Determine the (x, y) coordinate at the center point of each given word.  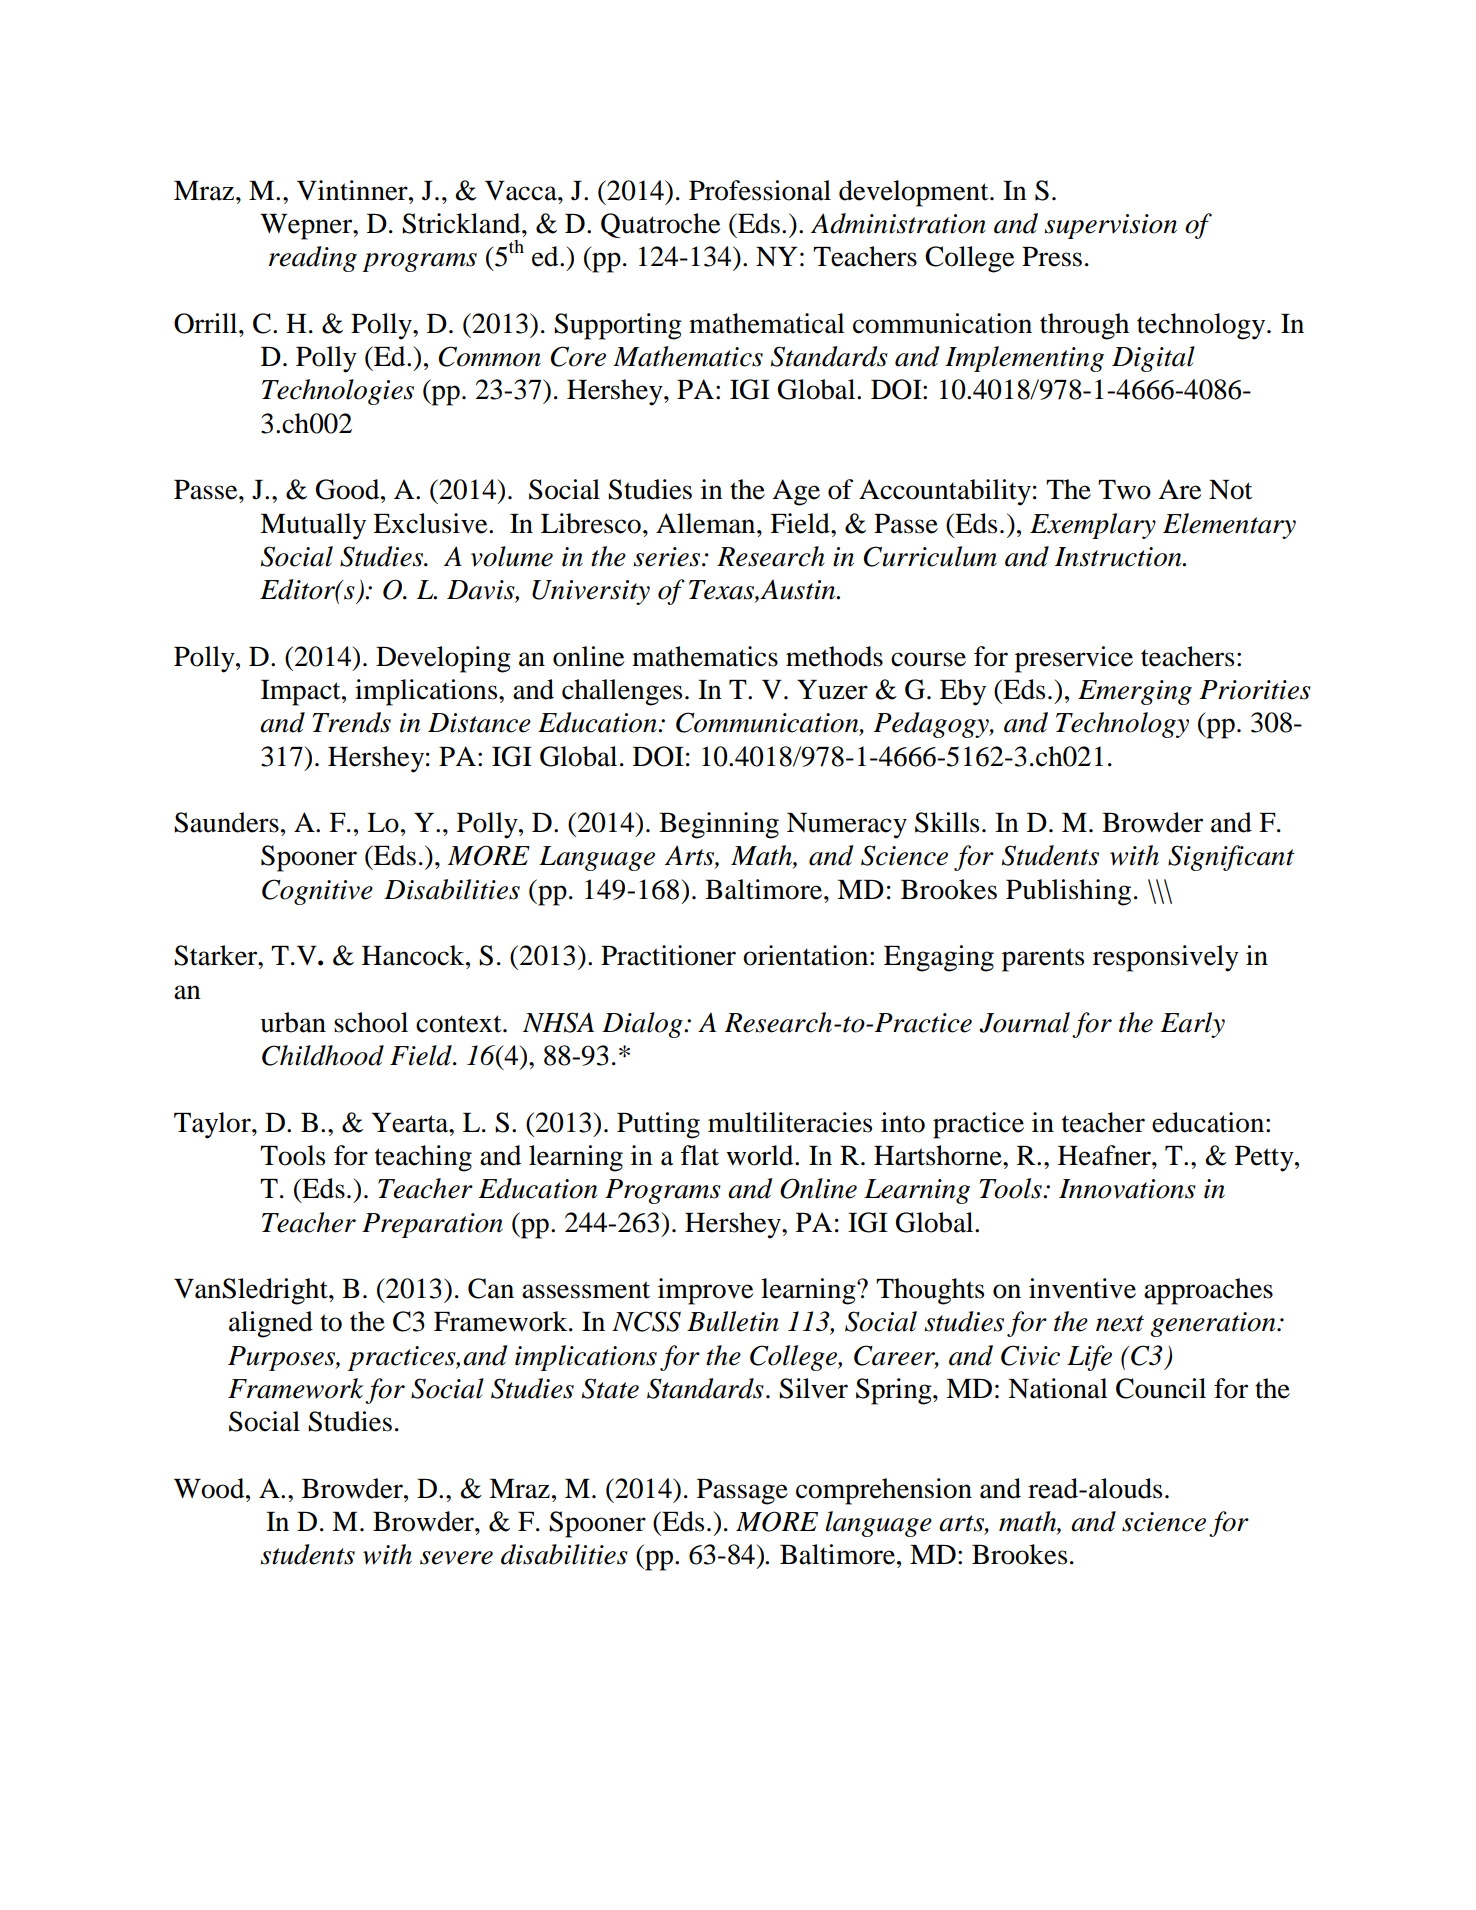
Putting (658, 1125)
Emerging (1135, 692)
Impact (302, 693)
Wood (210, 1488)
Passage (742, 1492)
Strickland (462, 223)
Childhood (323, 1055)
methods (834, 656)
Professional (760, 190)
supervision (1110, 226)
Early (1192, 1025)
